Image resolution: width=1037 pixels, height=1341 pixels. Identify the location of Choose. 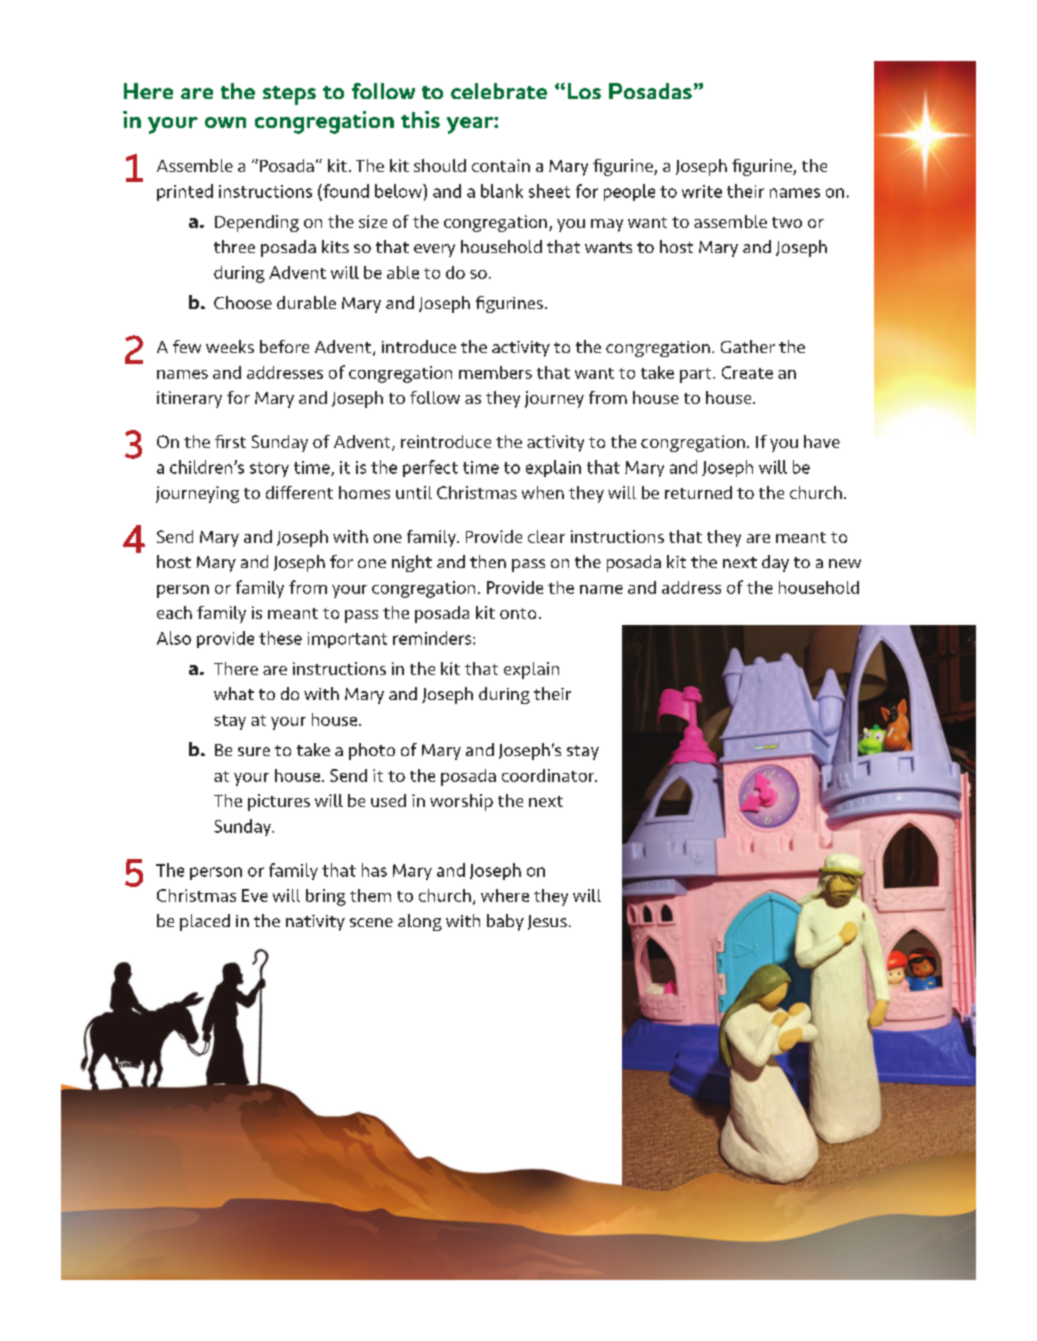
(243, 302).
